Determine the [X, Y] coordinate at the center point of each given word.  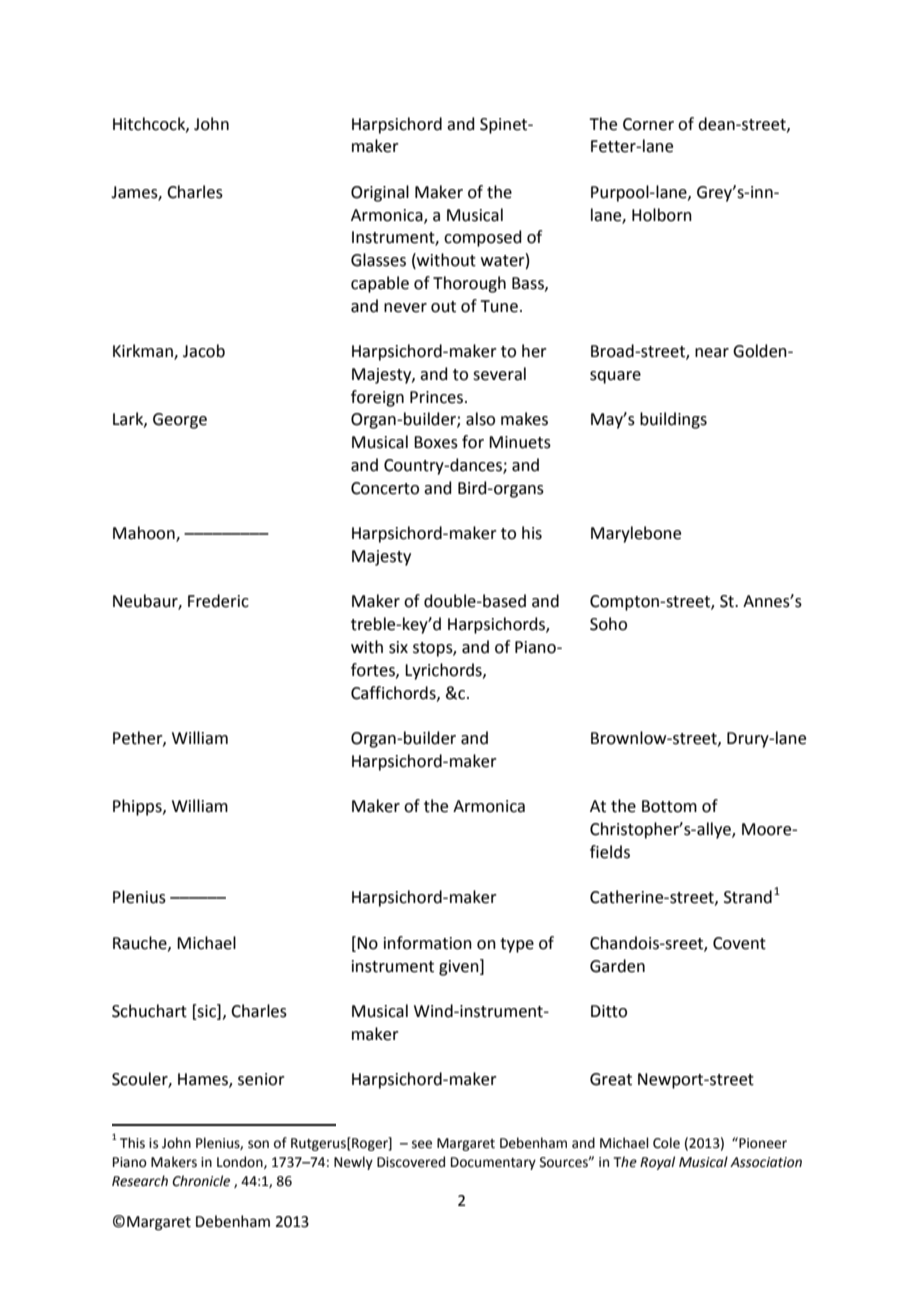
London [241, 1162]
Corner [648, 124]
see [422, 1144]
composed [483, 238]
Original [380, 193]
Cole [666, 1143]
